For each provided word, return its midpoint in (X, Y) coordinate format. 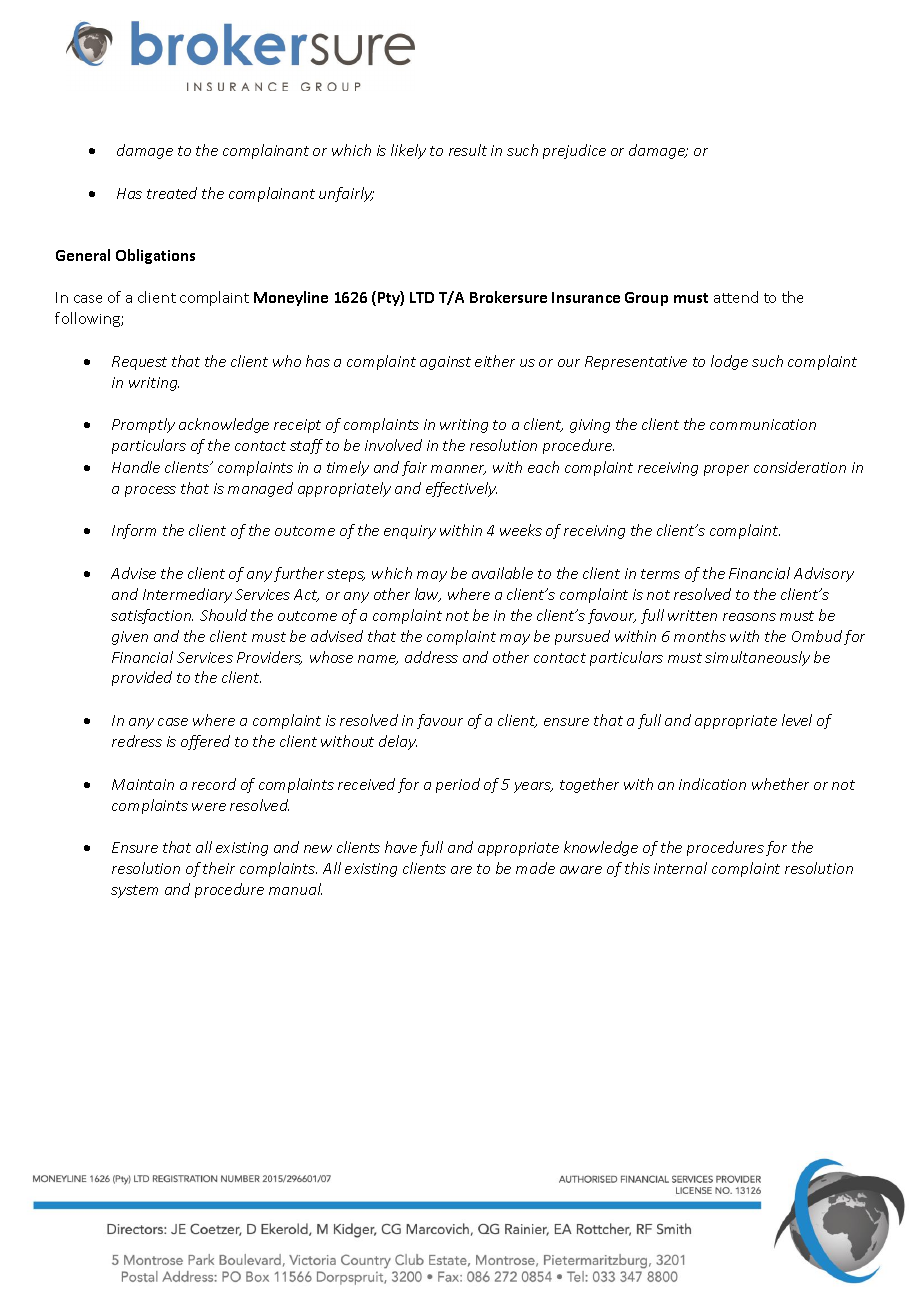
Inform (134, 531)
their (219, 868)
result (468, 150)
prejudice (574, 151)
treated (172, 193)
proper (726, 470)
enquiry (410, 532)
